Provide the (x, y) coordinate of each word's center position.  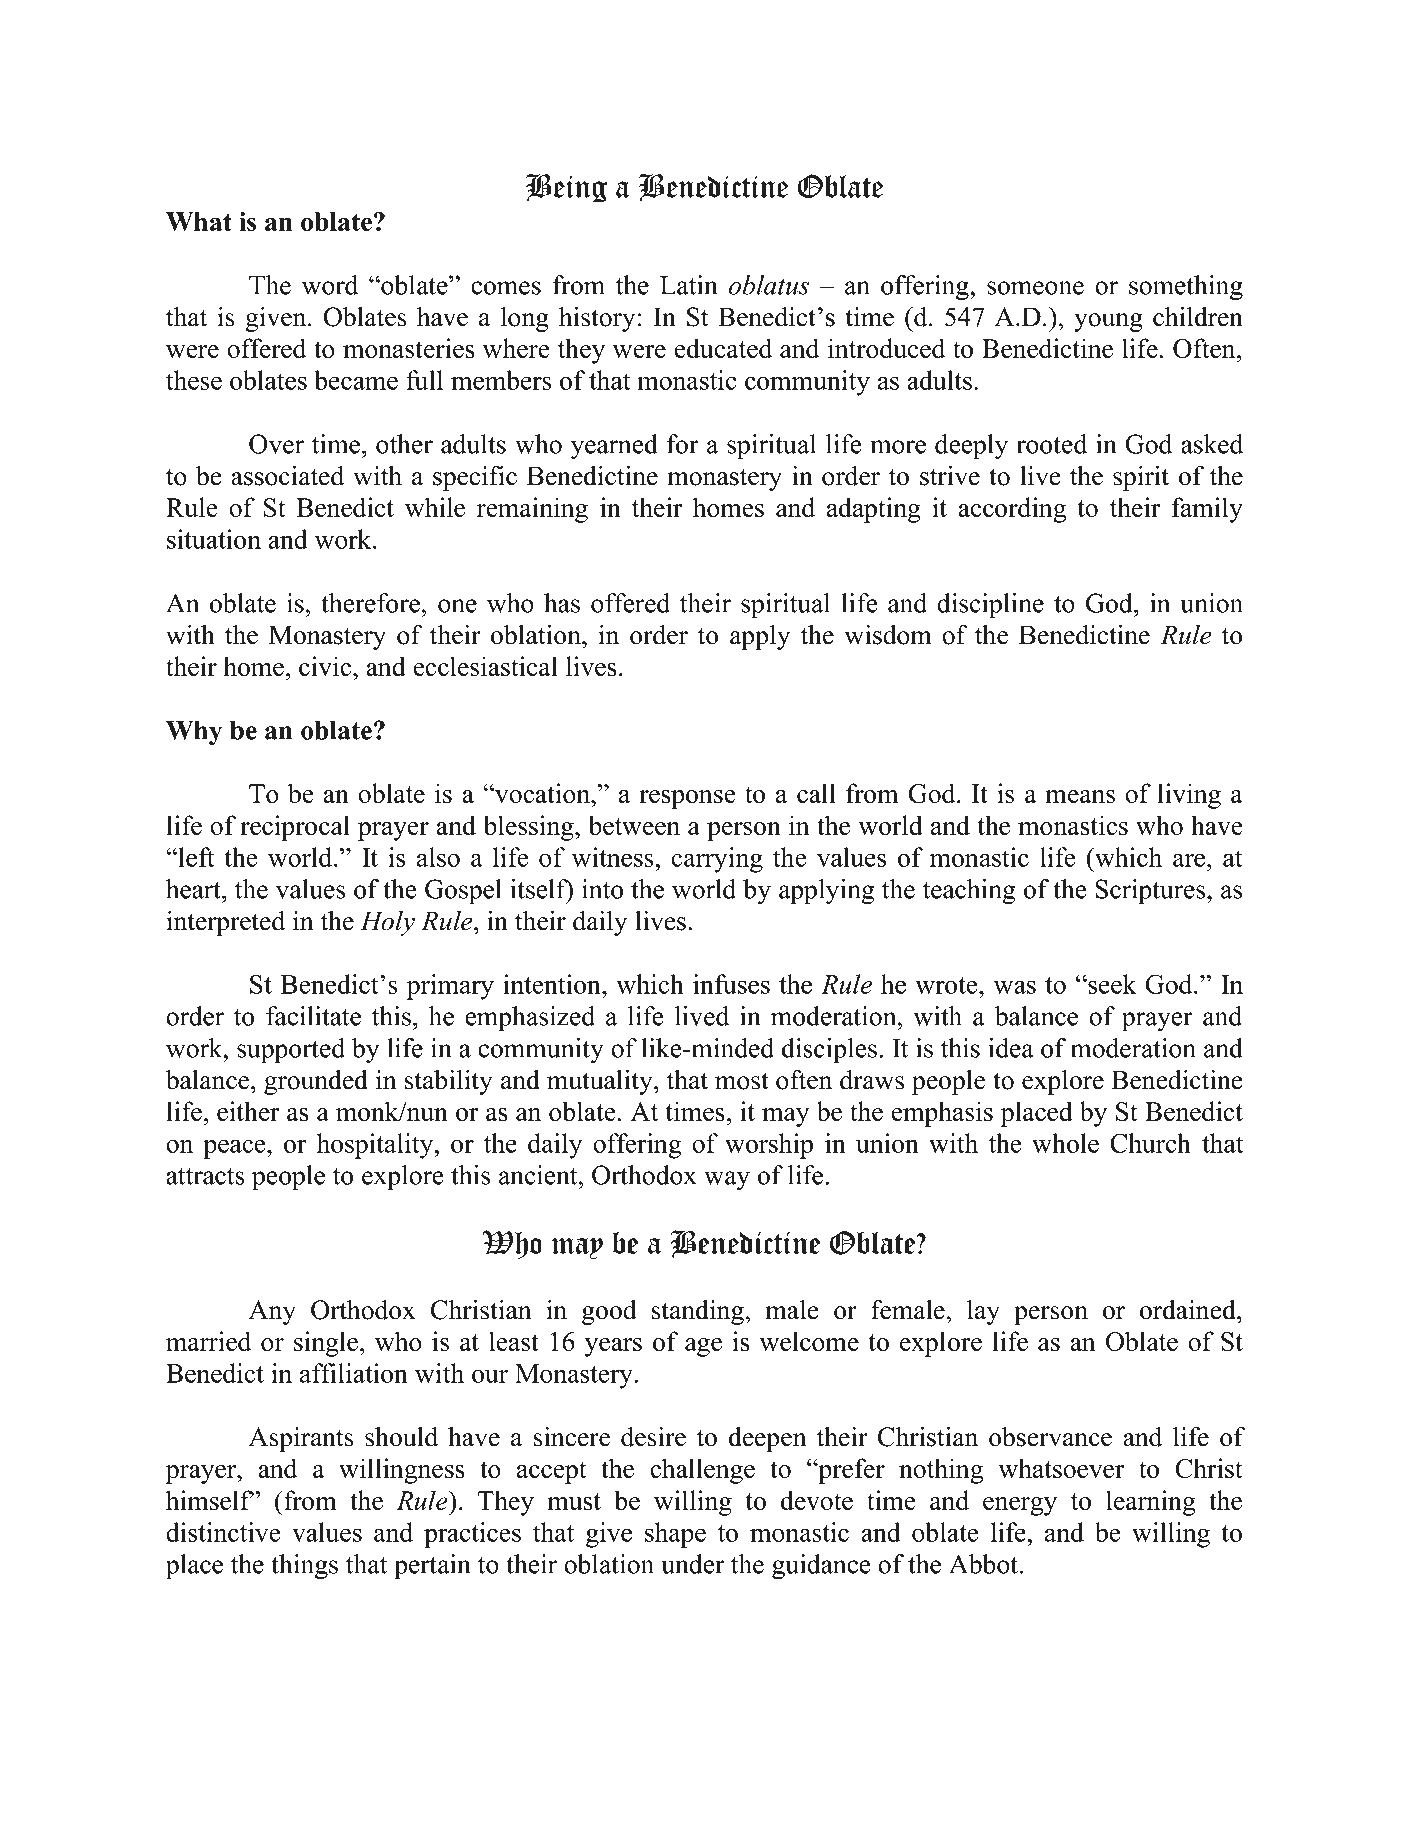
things (304, 1567)
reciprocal (295, 828)
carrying (717, 860)
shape (675, 1535)
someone (1035, 288)
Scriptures (1151, 892)
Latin (688, 285)
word (330, 285)
